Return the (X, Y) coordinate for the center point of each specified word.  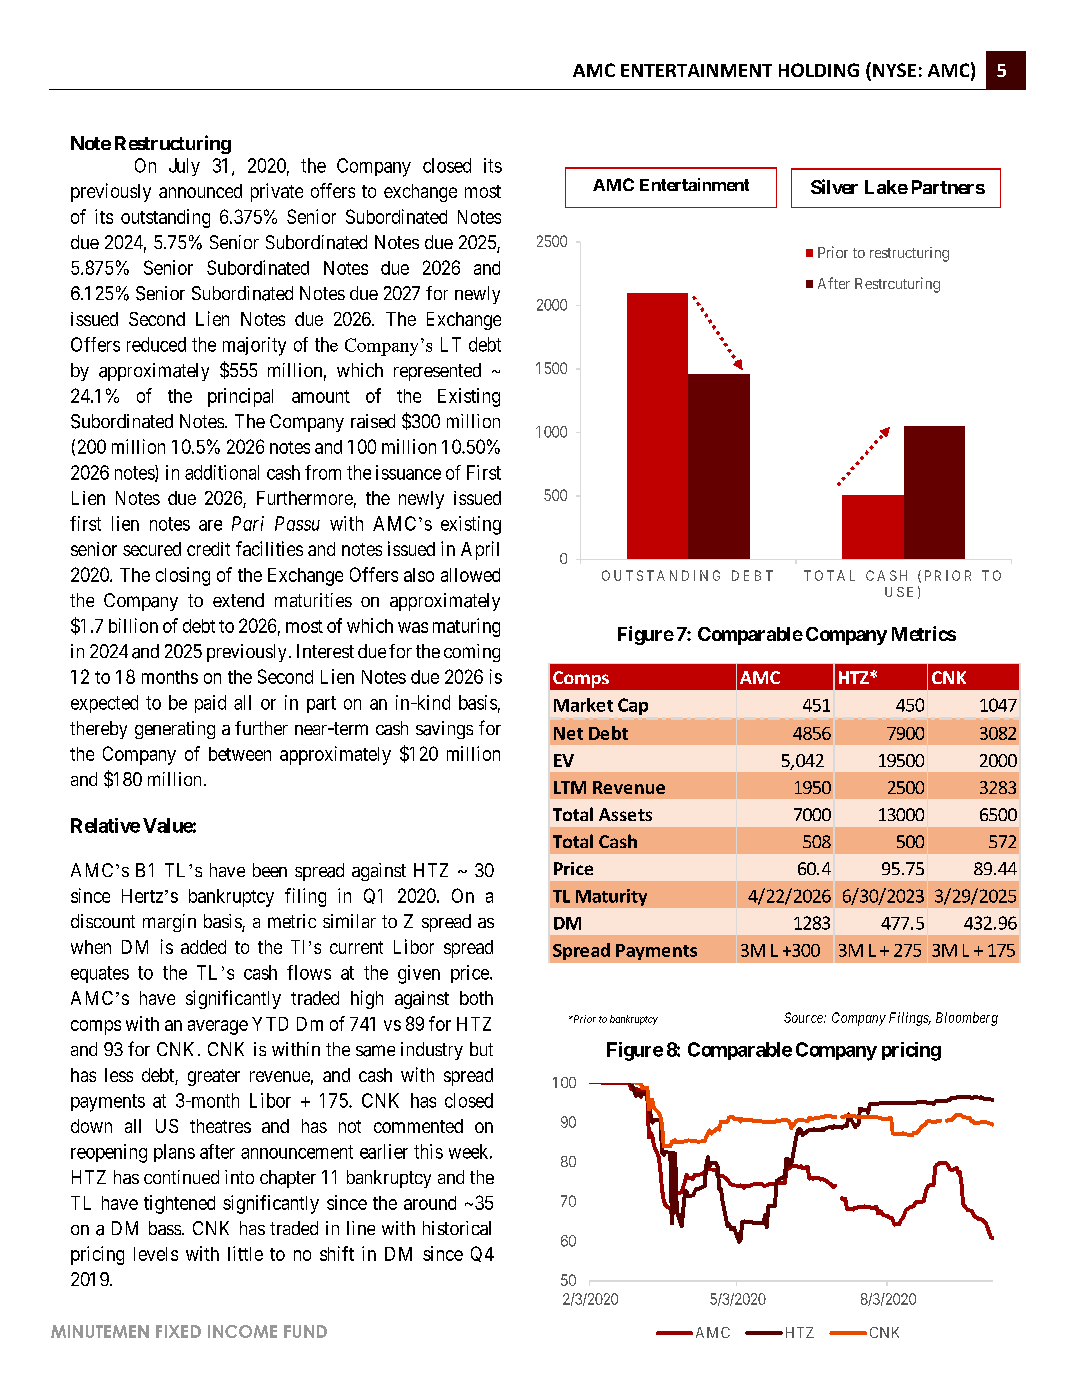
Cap (633, 706)
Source (804, 1017)
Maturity (611, 897)
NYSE (894, 70)
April (480, 550)
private (277, 192)
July (184, 167)
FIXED (178, 1331)
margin (169, 923)
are (210, 525)
